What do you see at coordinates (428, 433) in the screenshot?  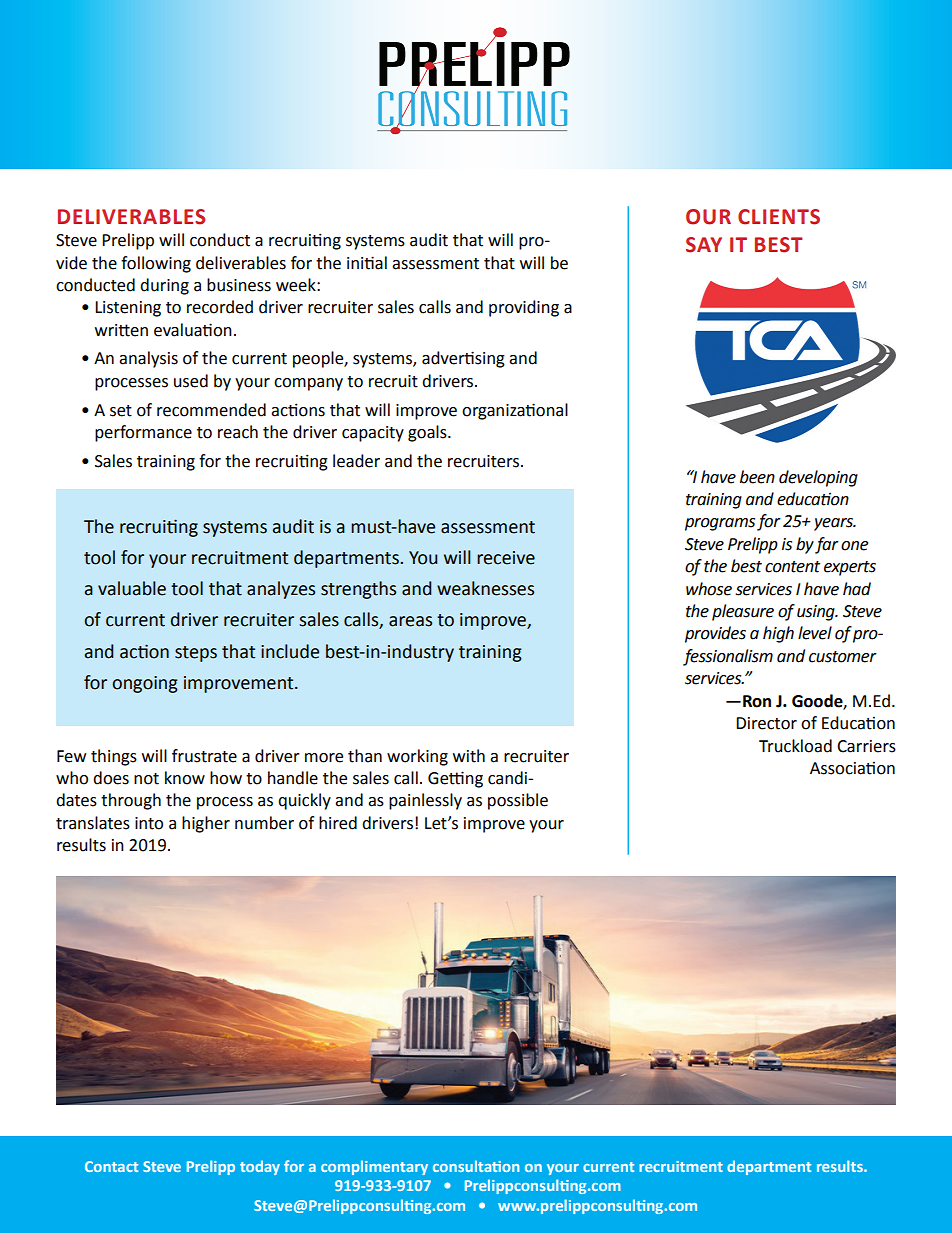 I see `goals` at bounding box center [428, 433].
